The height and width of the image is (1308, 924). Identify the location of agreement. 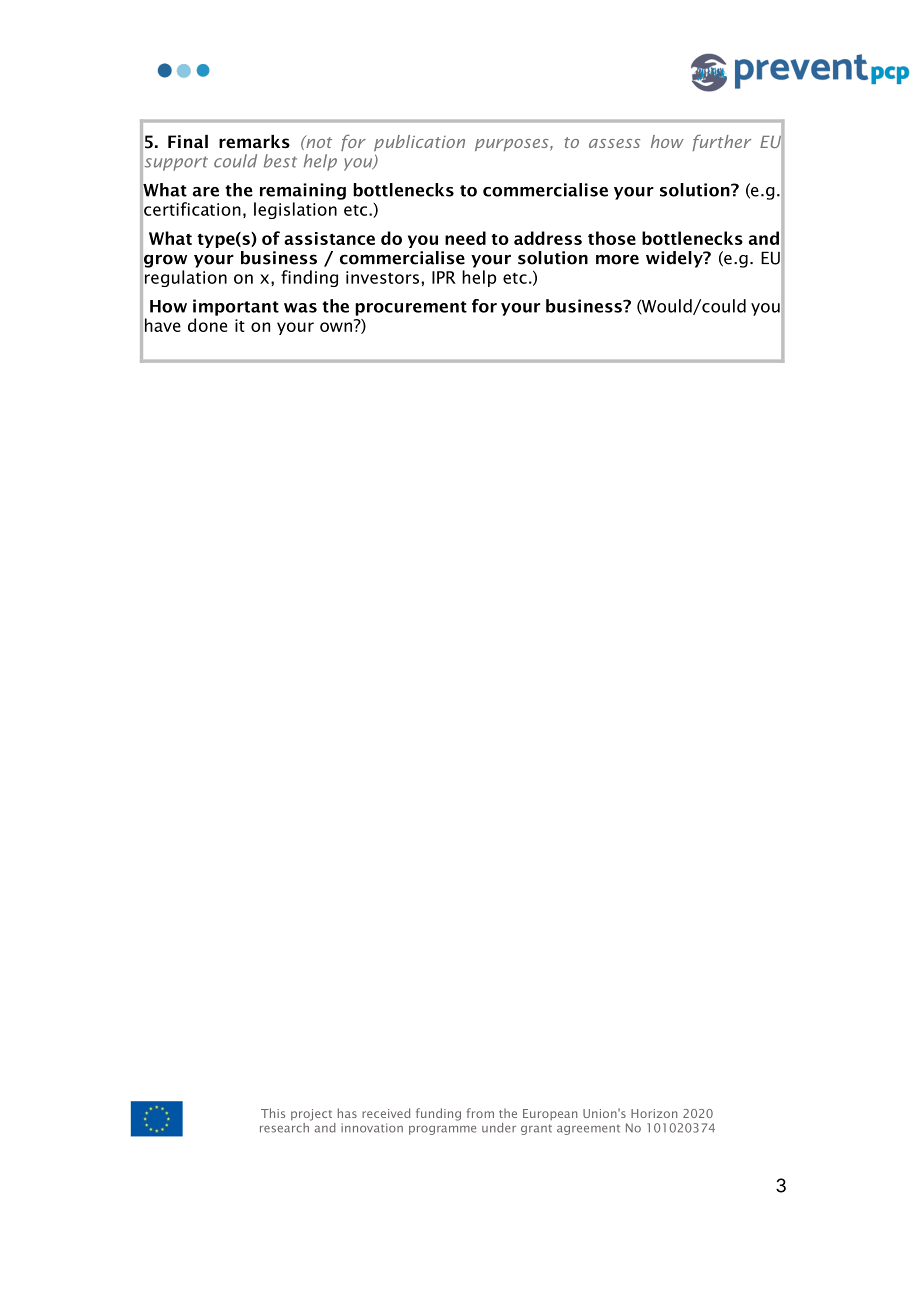
(588, 1130).
